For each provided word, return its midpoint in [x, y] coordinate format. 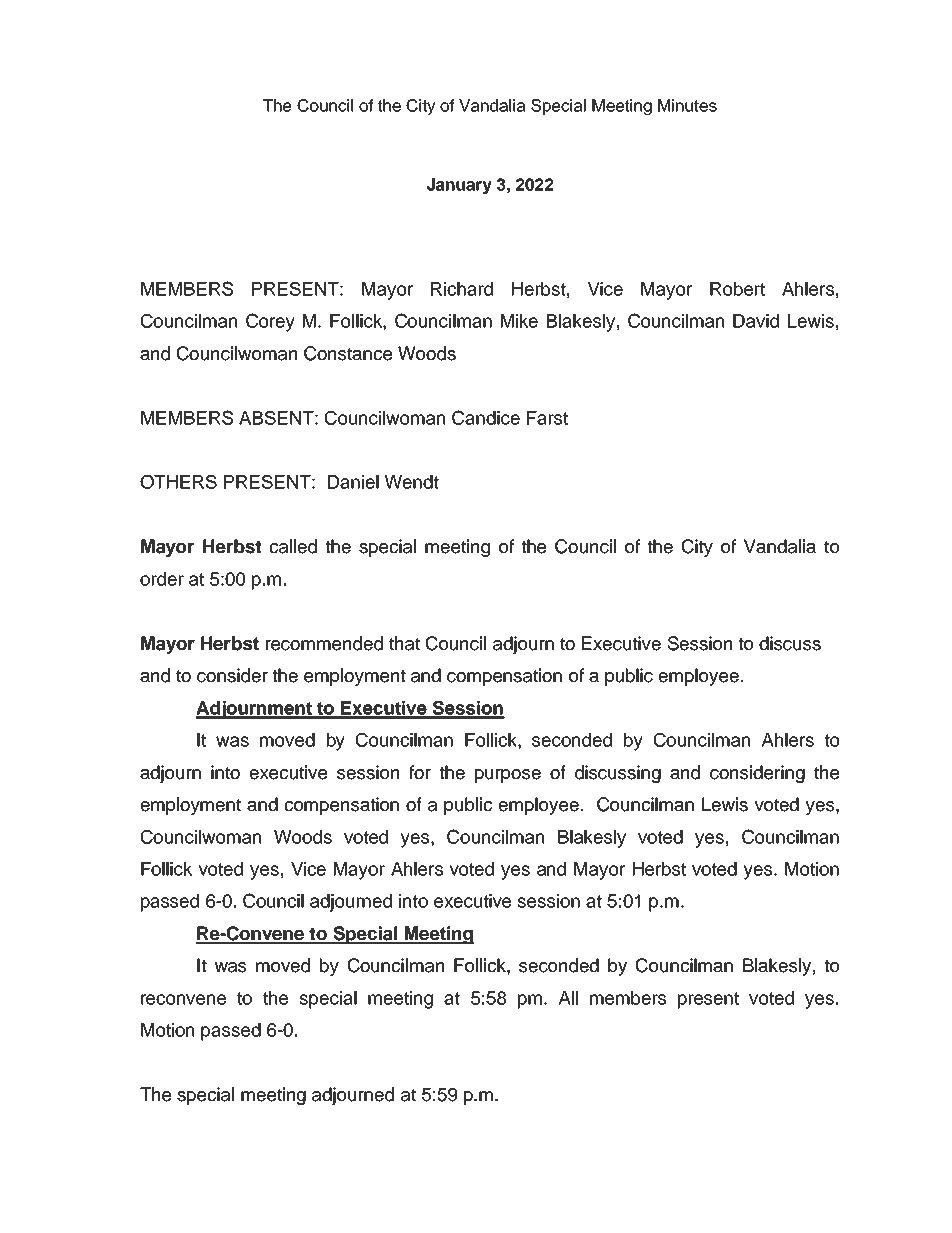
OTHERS [178, 481]
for [420, 772]
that [404, 643]
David [756, 321]
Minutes [687, 105]
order [162, 579]
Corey [270, 322]
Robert [737, 289]
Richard [462, 289]
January [459, 186]
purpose [508, 776]
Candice [486, 417]
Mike [519, 321]
